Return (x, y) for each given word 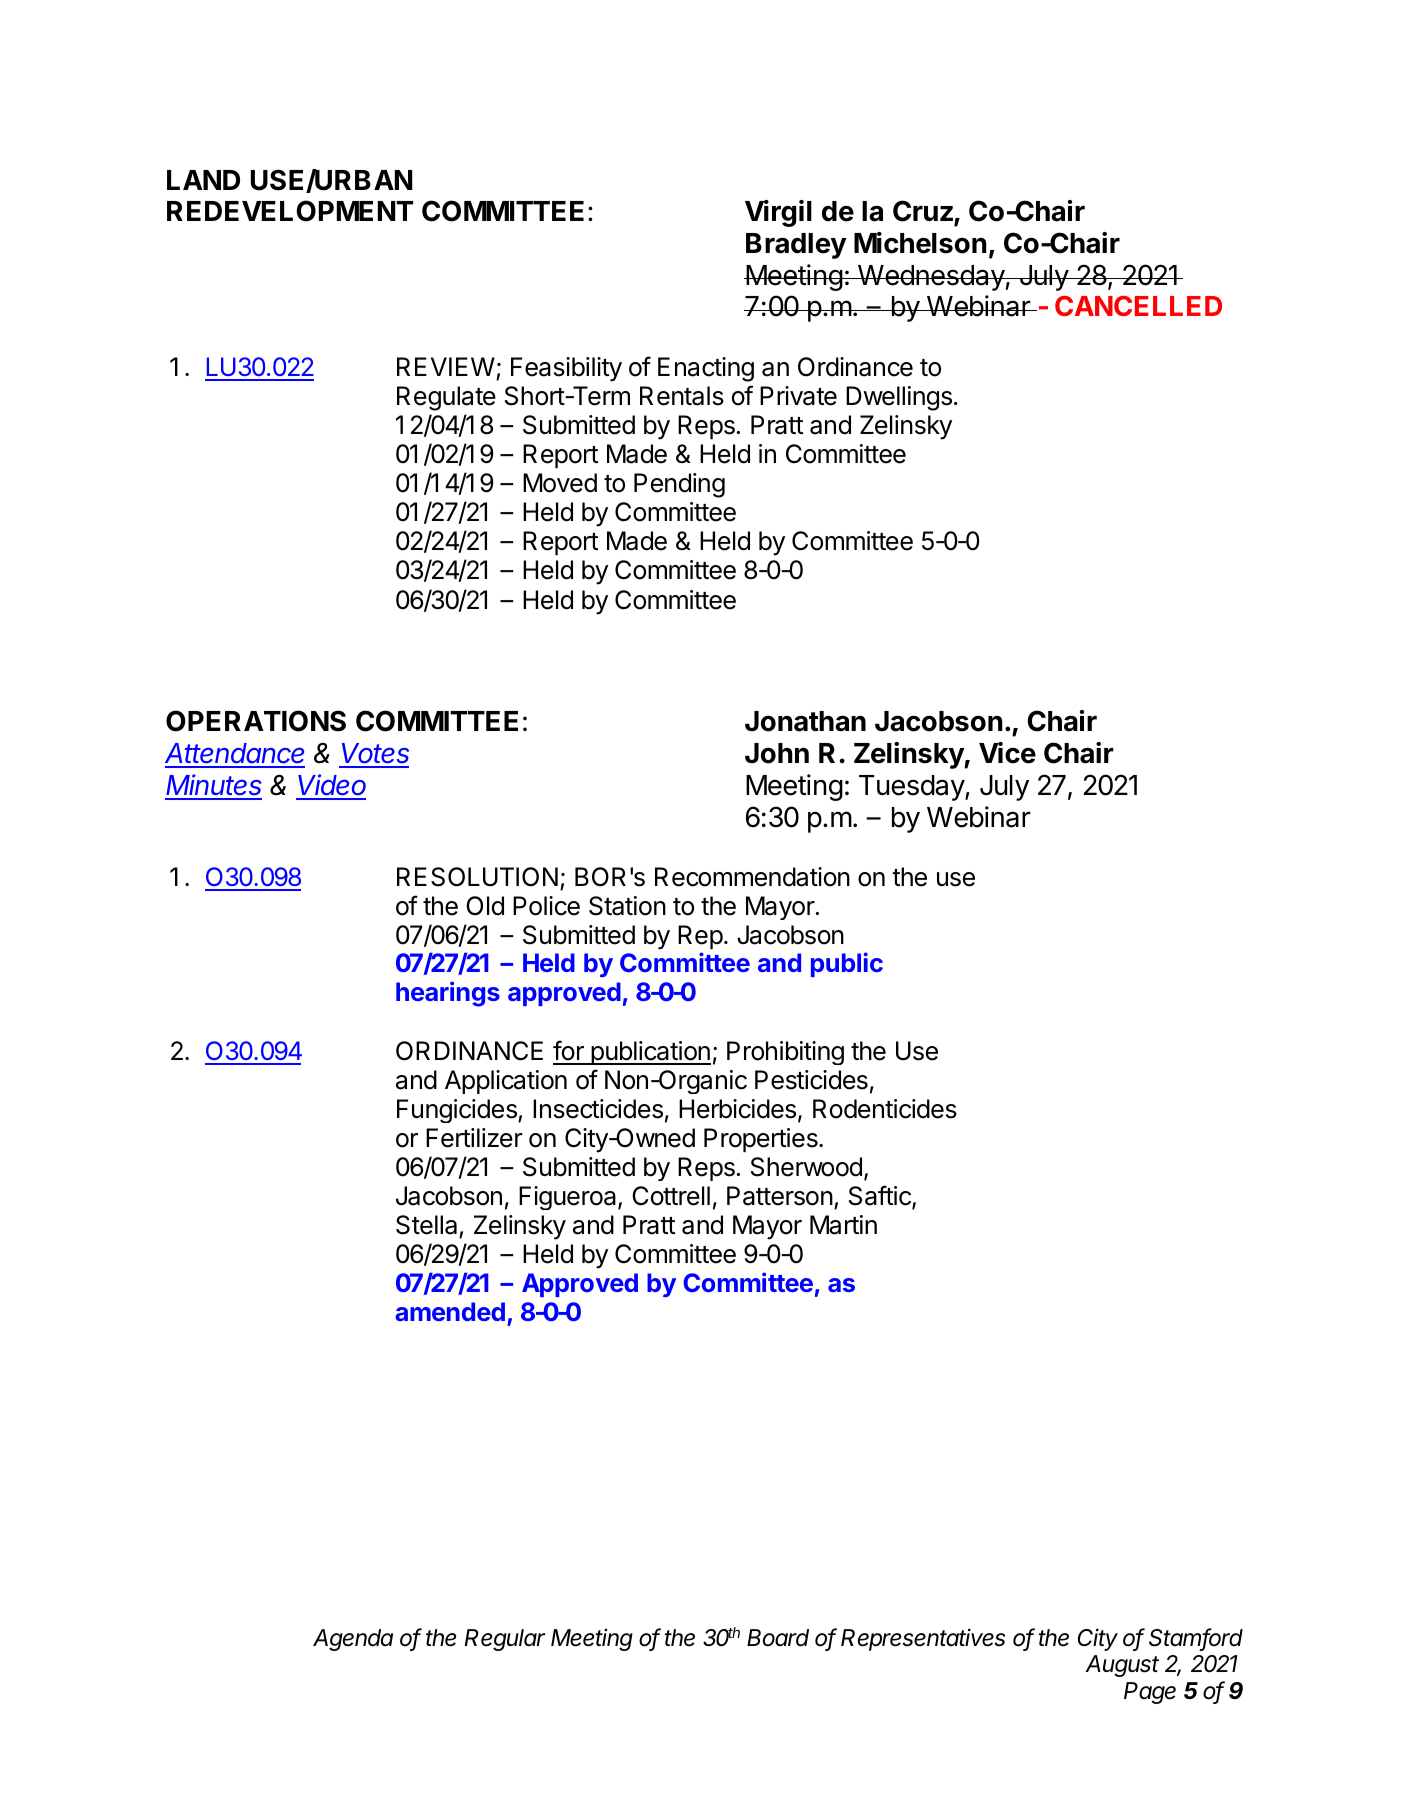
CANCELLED (1138, 306)
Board (778, 1638)
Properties (762, 1140)
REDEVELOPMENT (290, 211)
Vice (1007, 753)
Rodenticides (885, 1109)
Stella (428, 1226)
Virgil (778, 213)
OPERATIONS (256, 721)
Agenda (353, 1640)
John (777, 753)
